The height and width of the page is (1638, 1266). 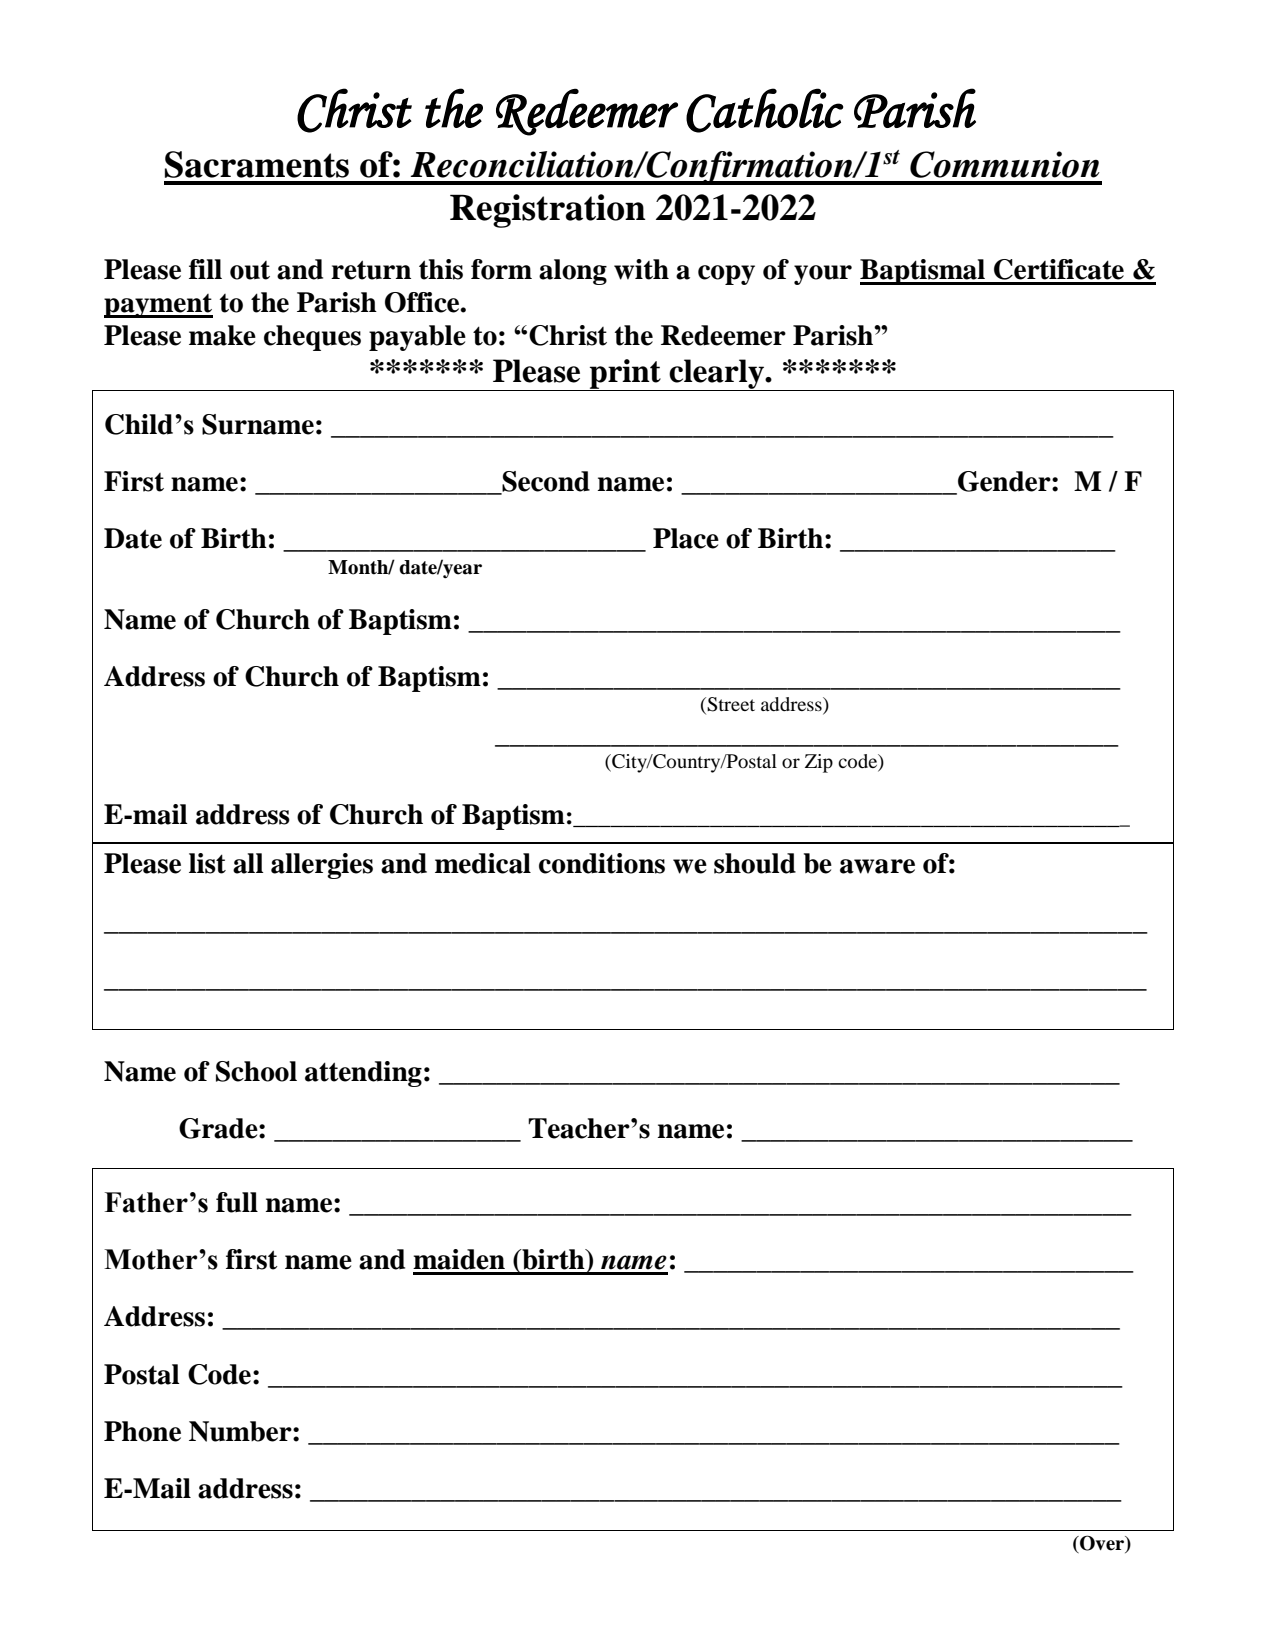 What do you see at coordinates (237, 1202) in the page?
I see `full` at bounding box center [237, 1202].
